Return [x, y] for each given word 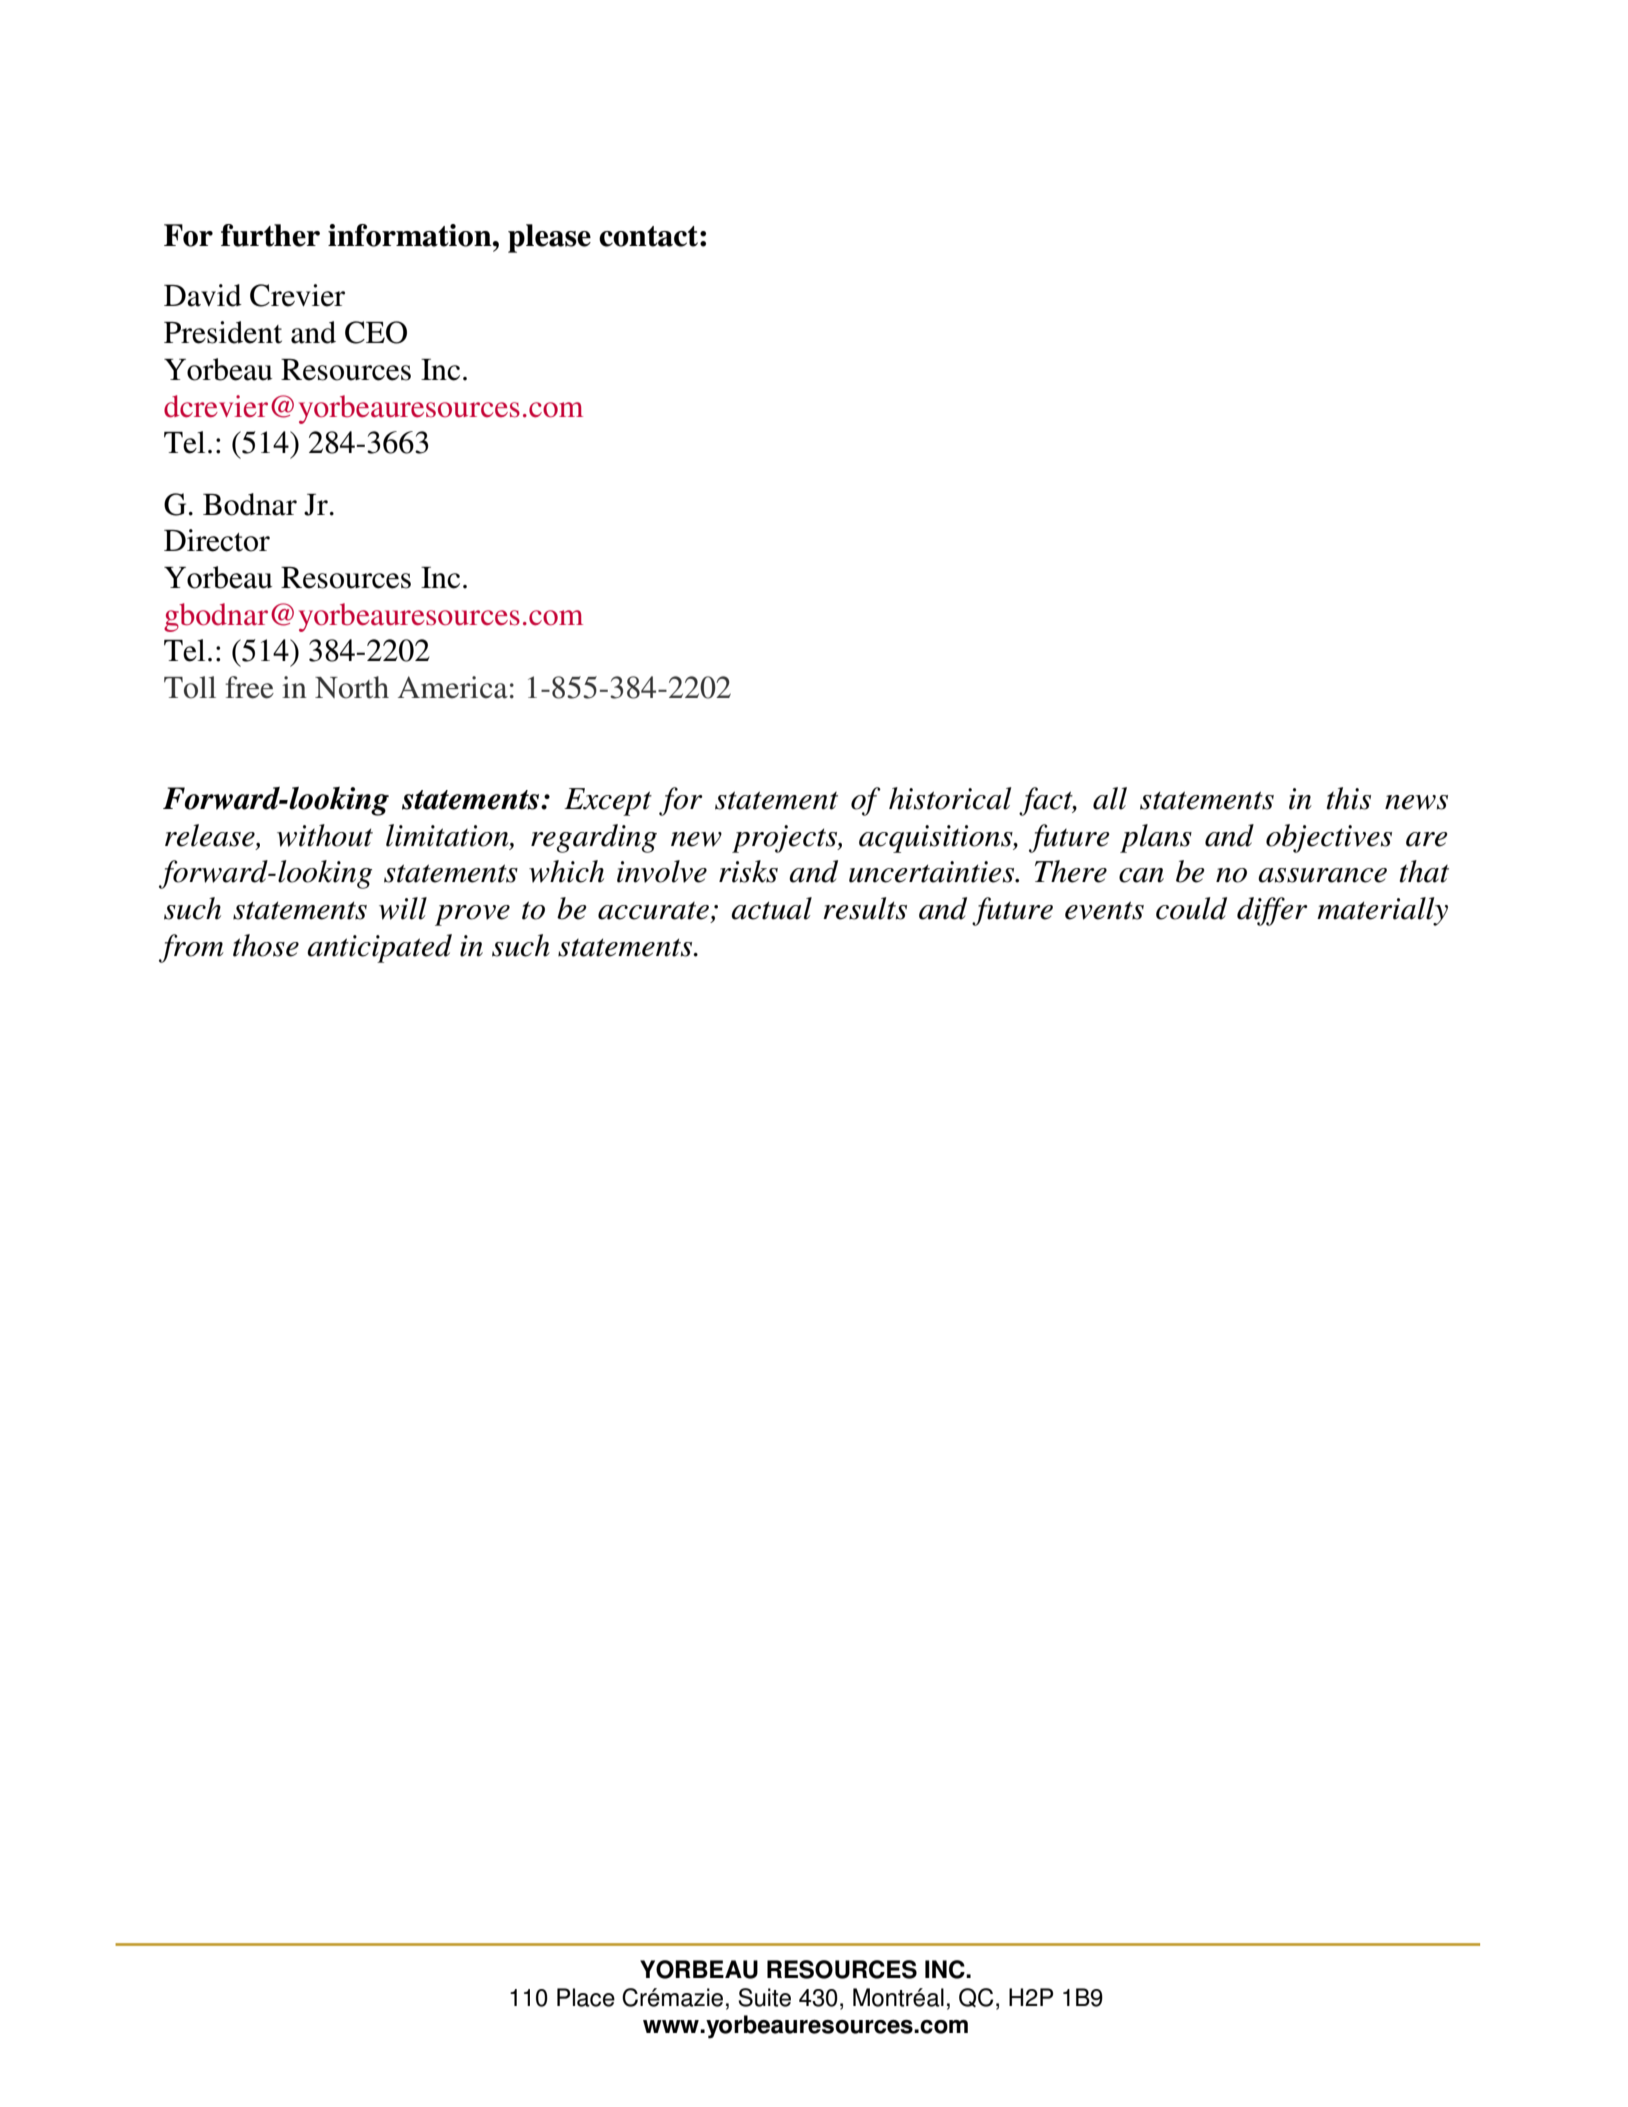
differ [1272, 911]
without [325, 835]
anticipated [379, 948]
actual [771, 908]
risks [748, 871]
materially [1382, 911]
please [549, 238]
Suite [764, 1997]
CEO [376, 332]
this [1349, 798]
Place [586, 1997]
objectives [1329, 838]
